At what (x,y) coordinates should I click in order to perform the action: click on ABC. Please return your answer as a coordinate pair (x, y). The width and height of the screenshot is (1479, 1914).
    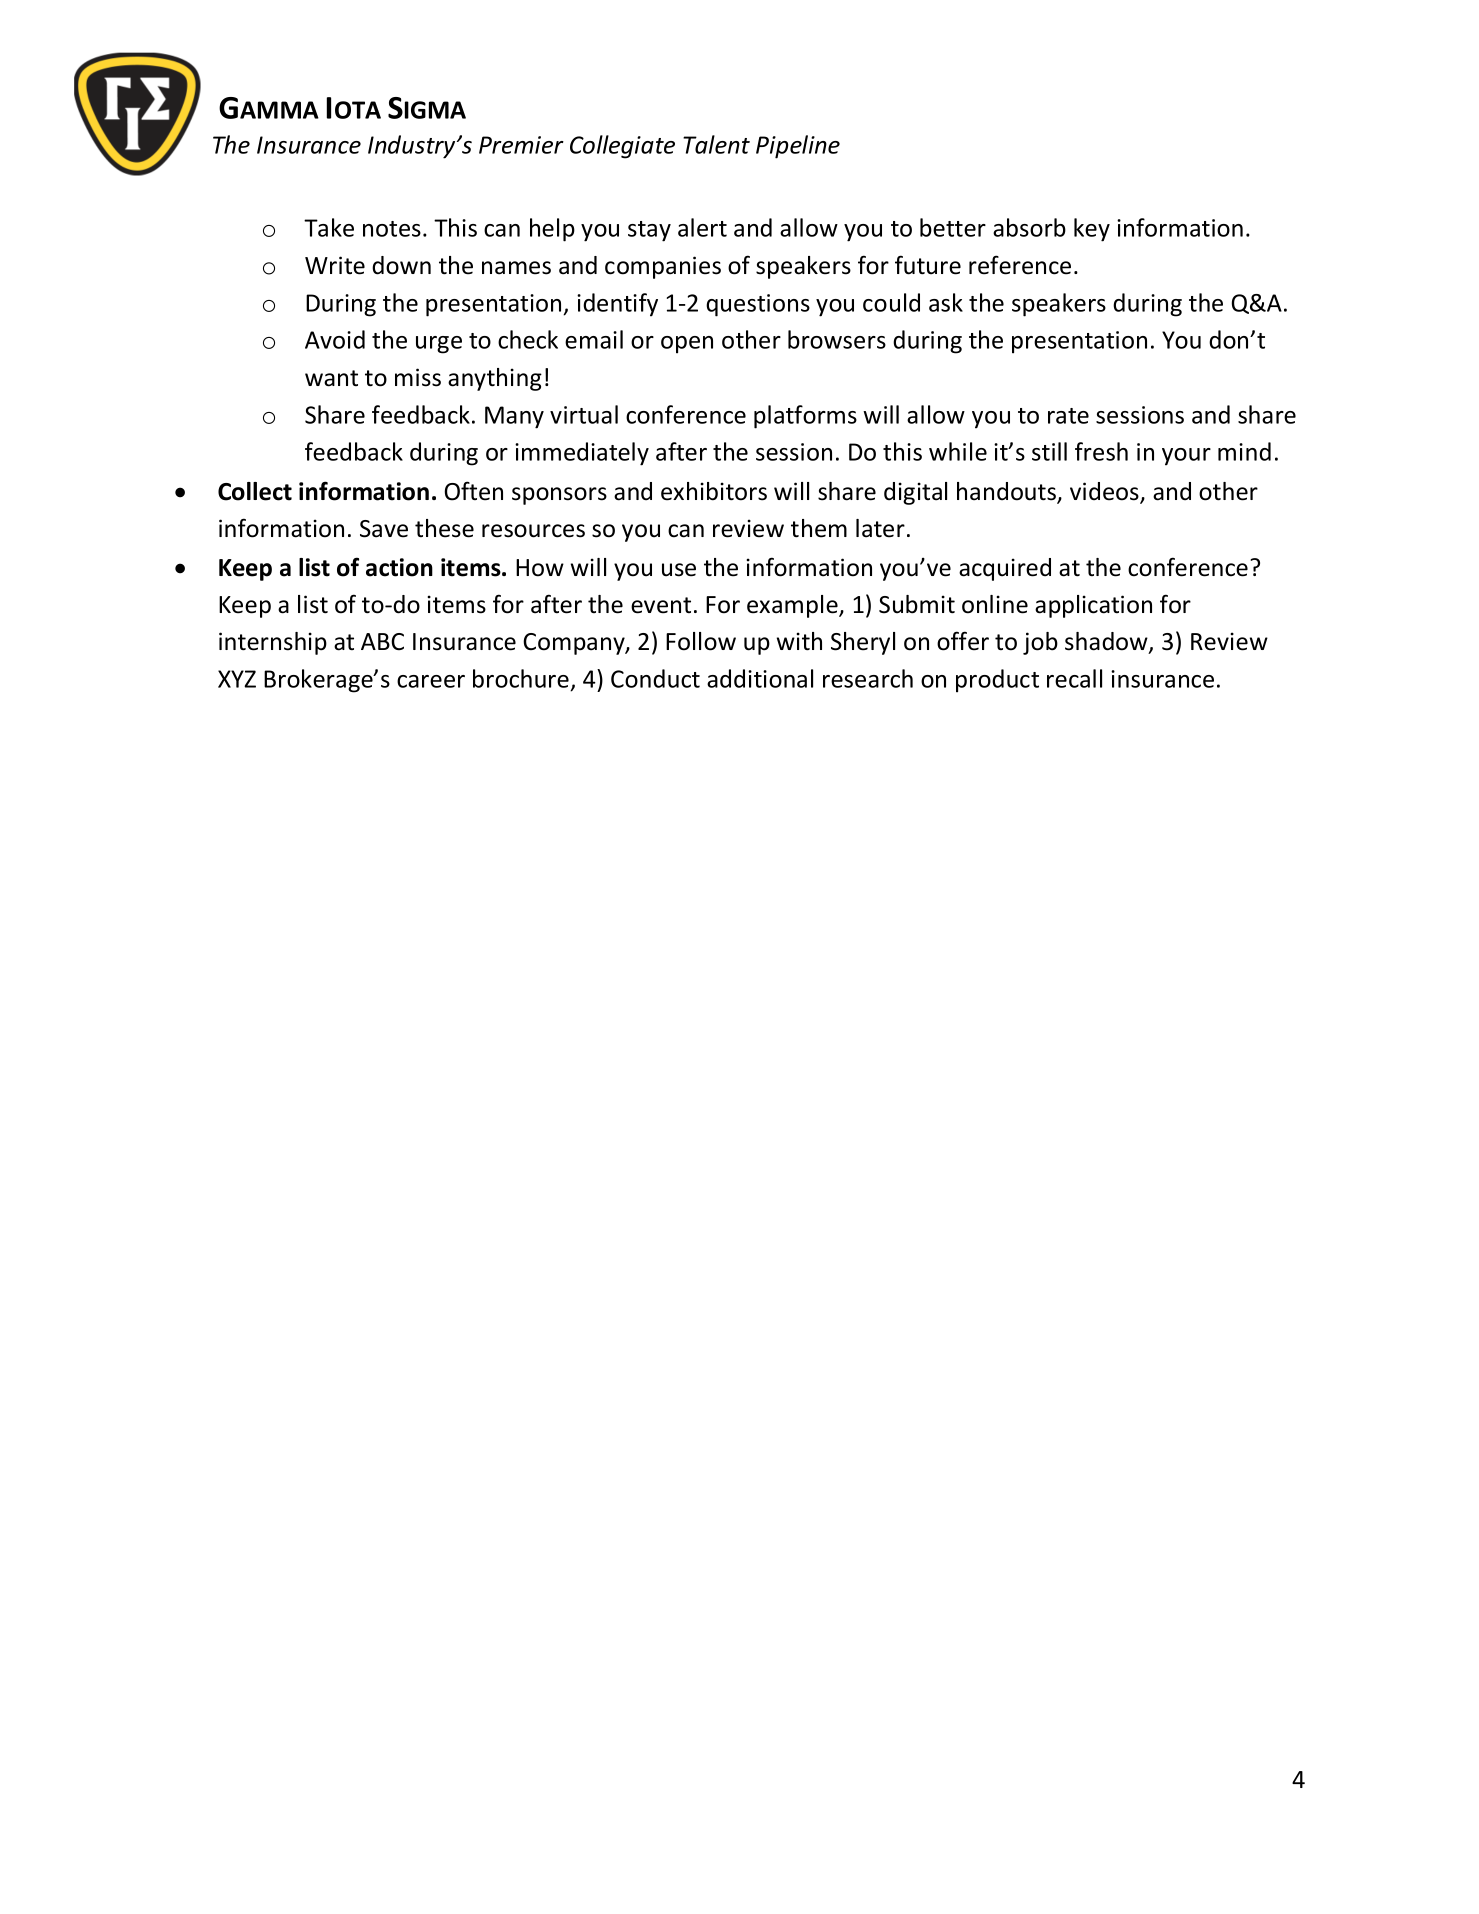
    Looking at the image, I should click on (382, 642).
